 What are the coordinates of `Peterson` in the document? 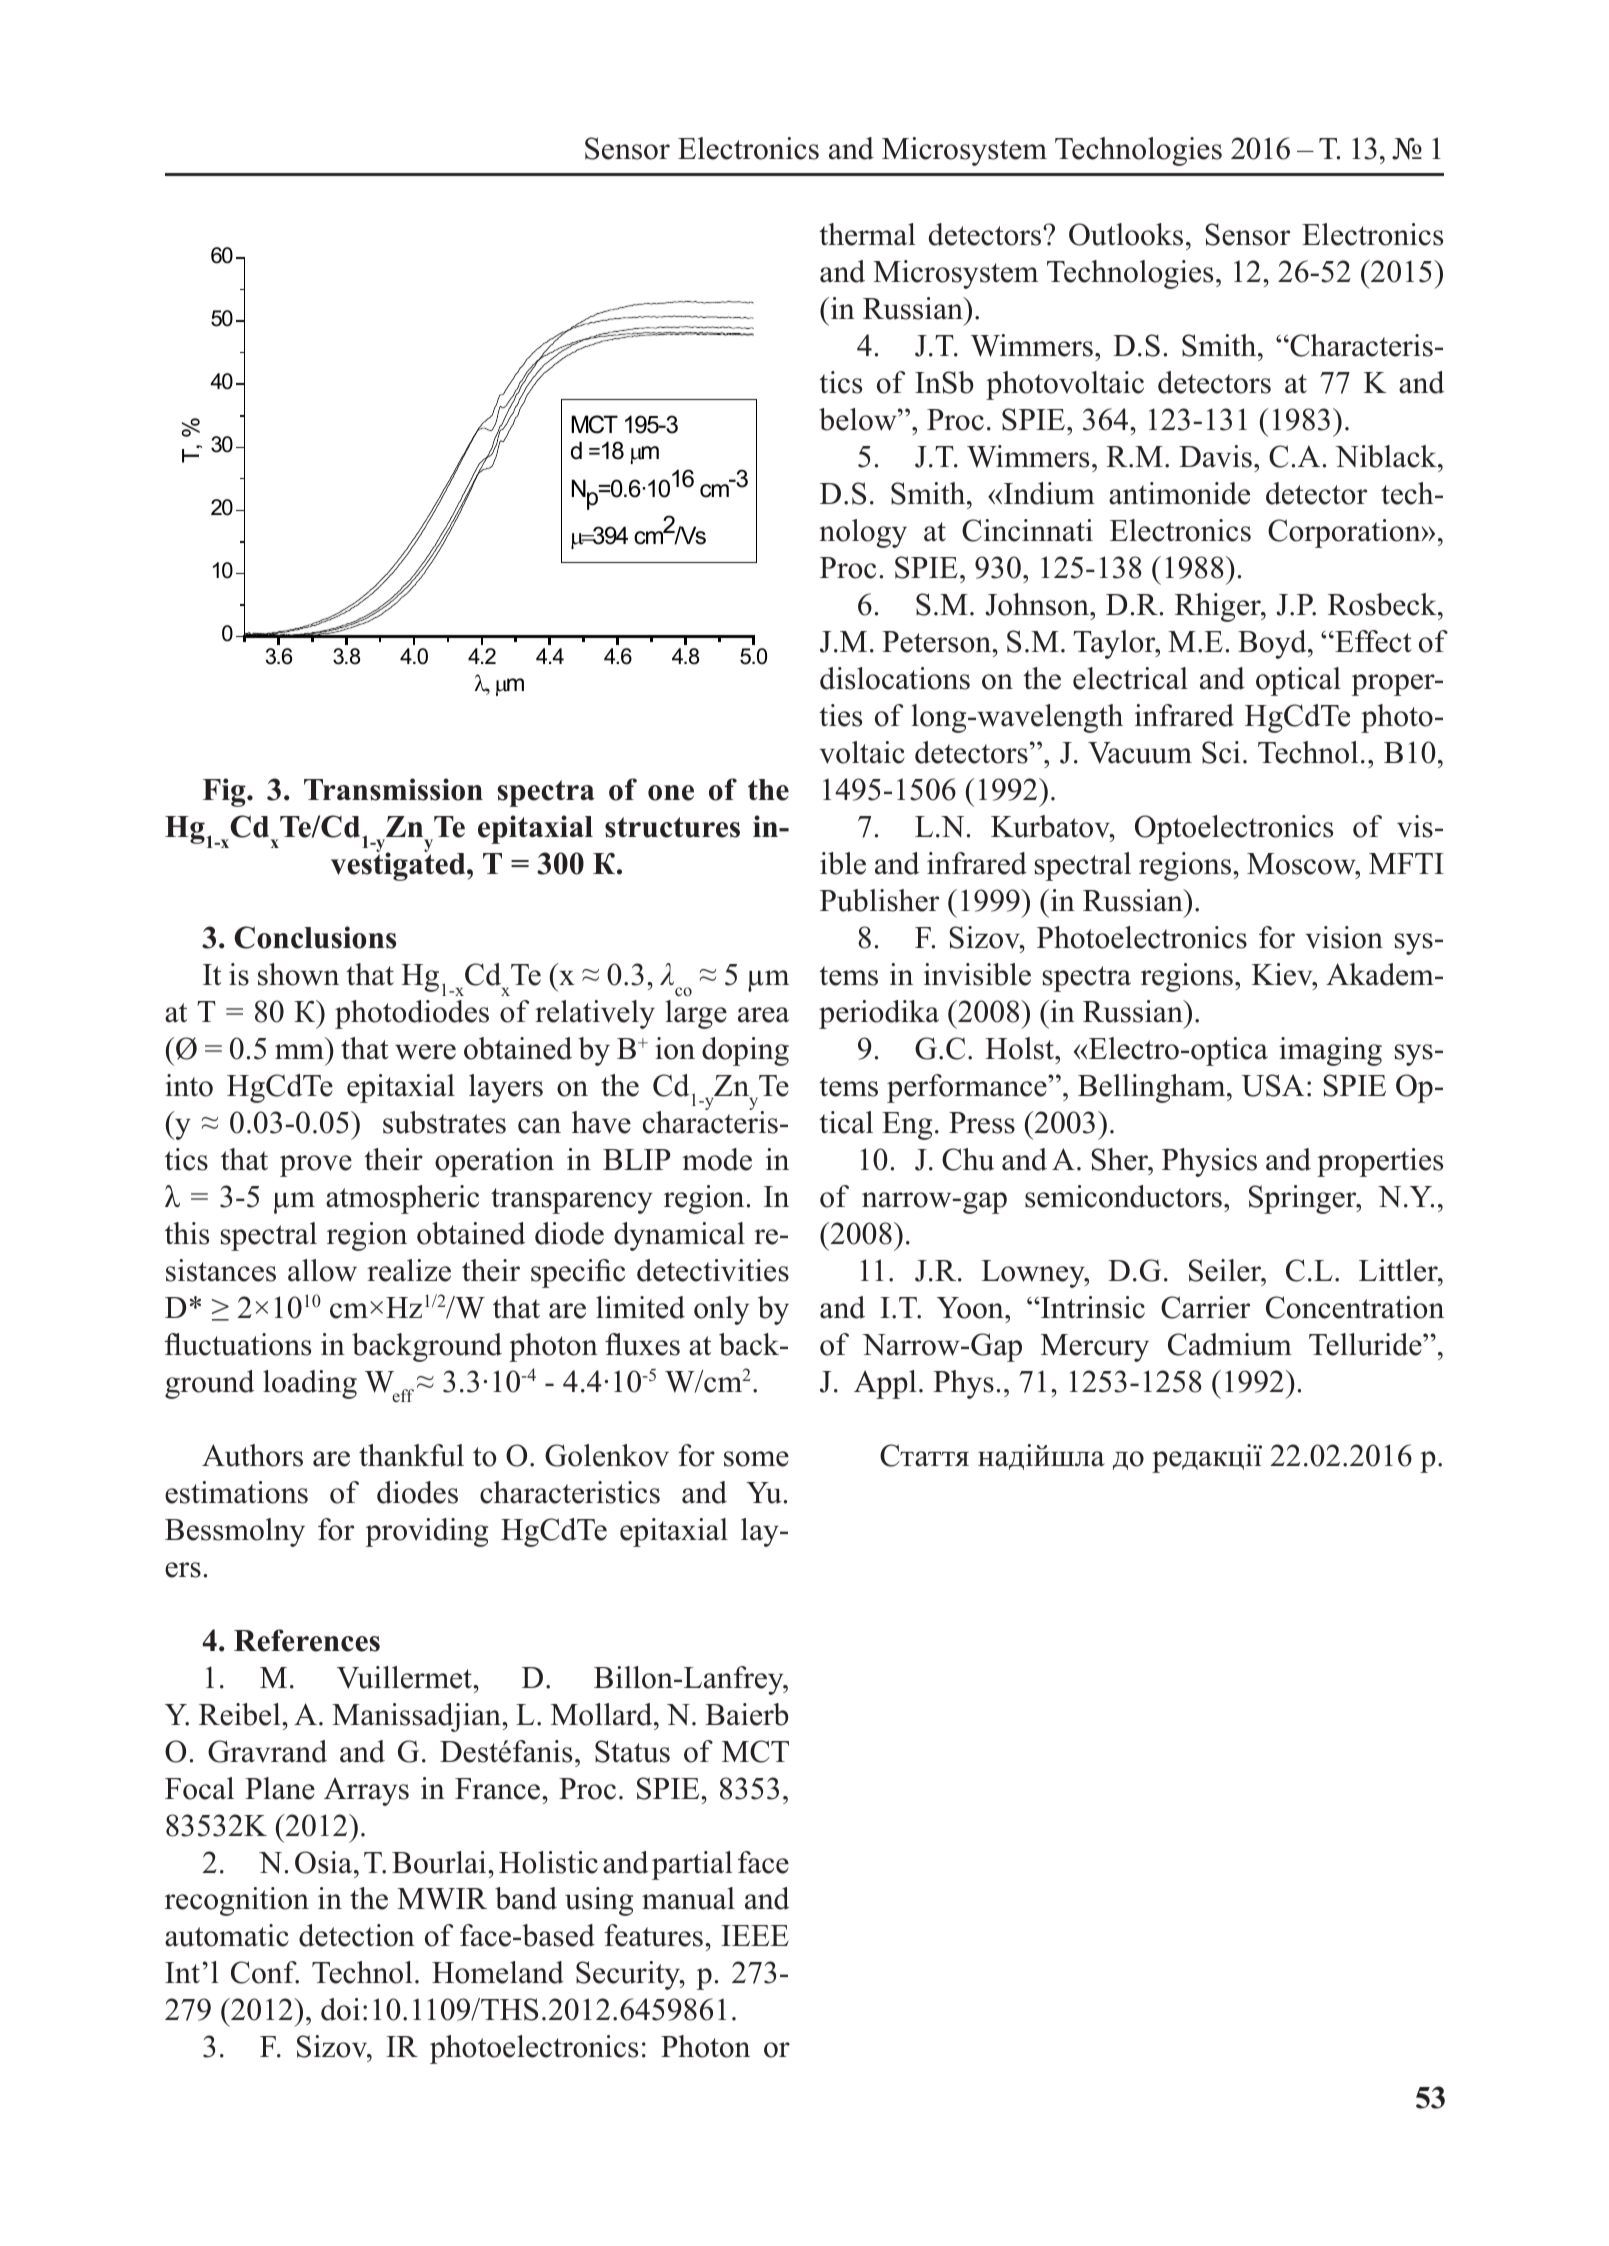 It's located at (938, 642).
